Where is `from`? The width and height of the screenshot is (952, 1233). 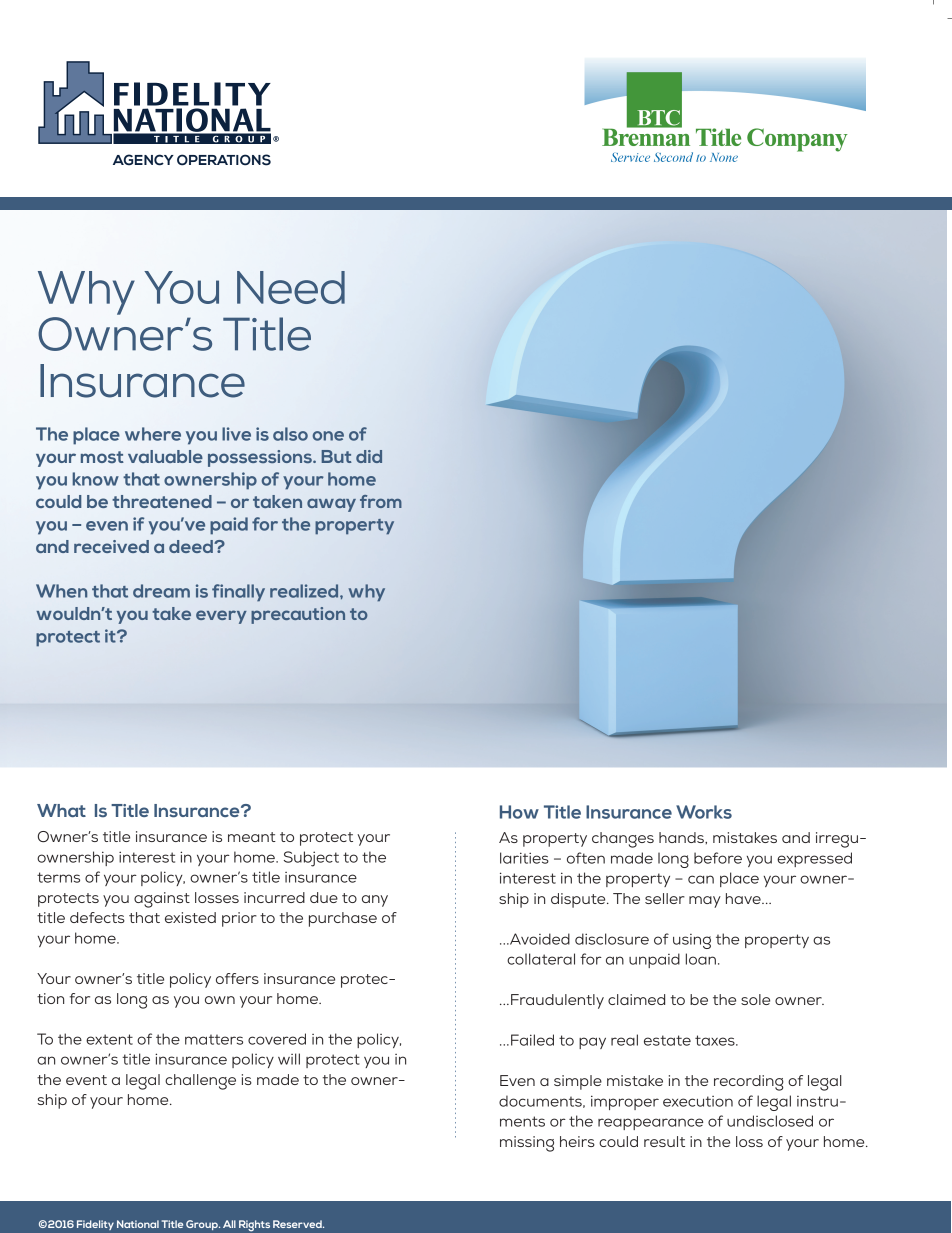
from is located at coordinates (381, 501).
